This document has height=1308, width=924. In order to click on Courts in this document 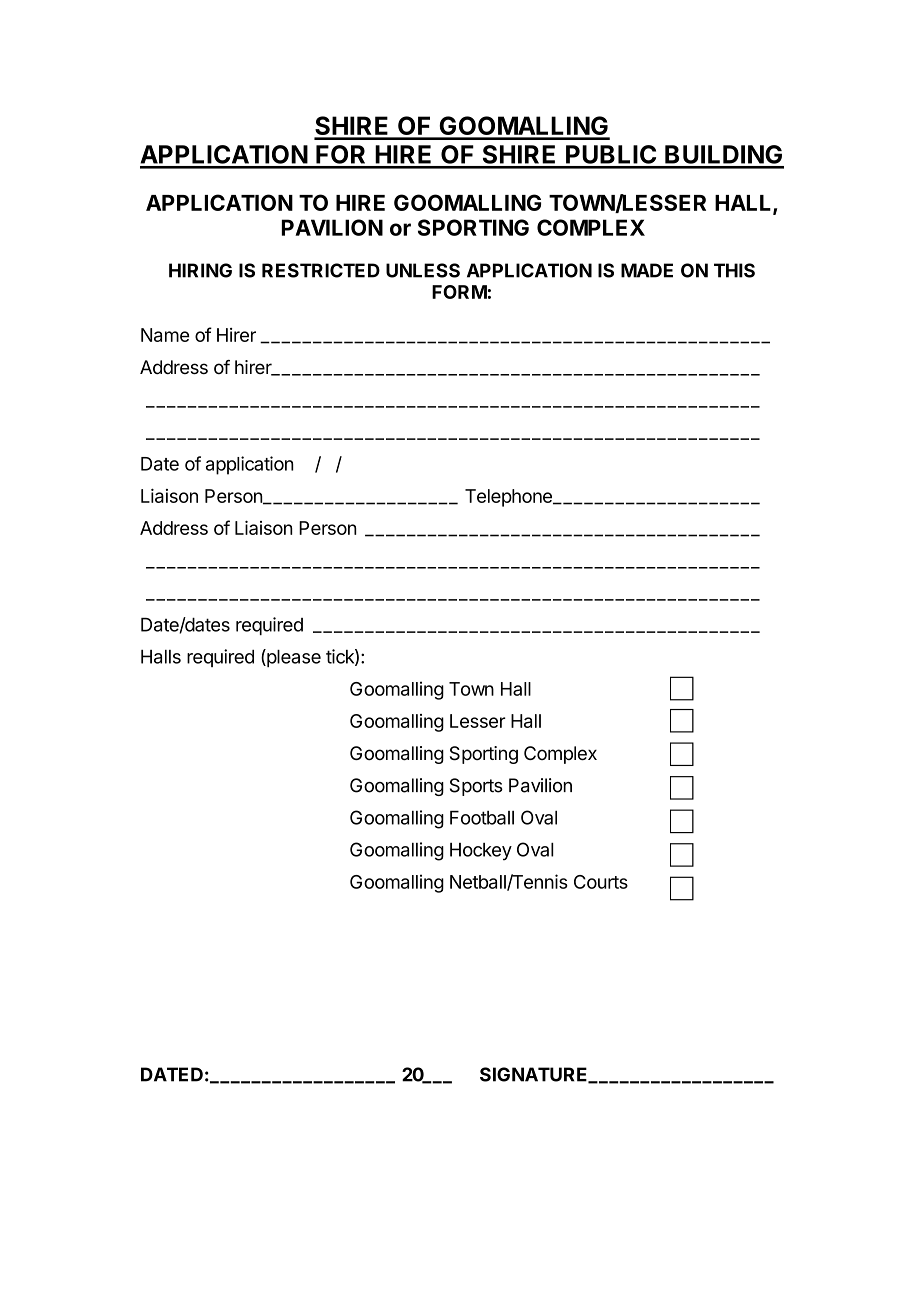, I will do `click(601, 882)`.
